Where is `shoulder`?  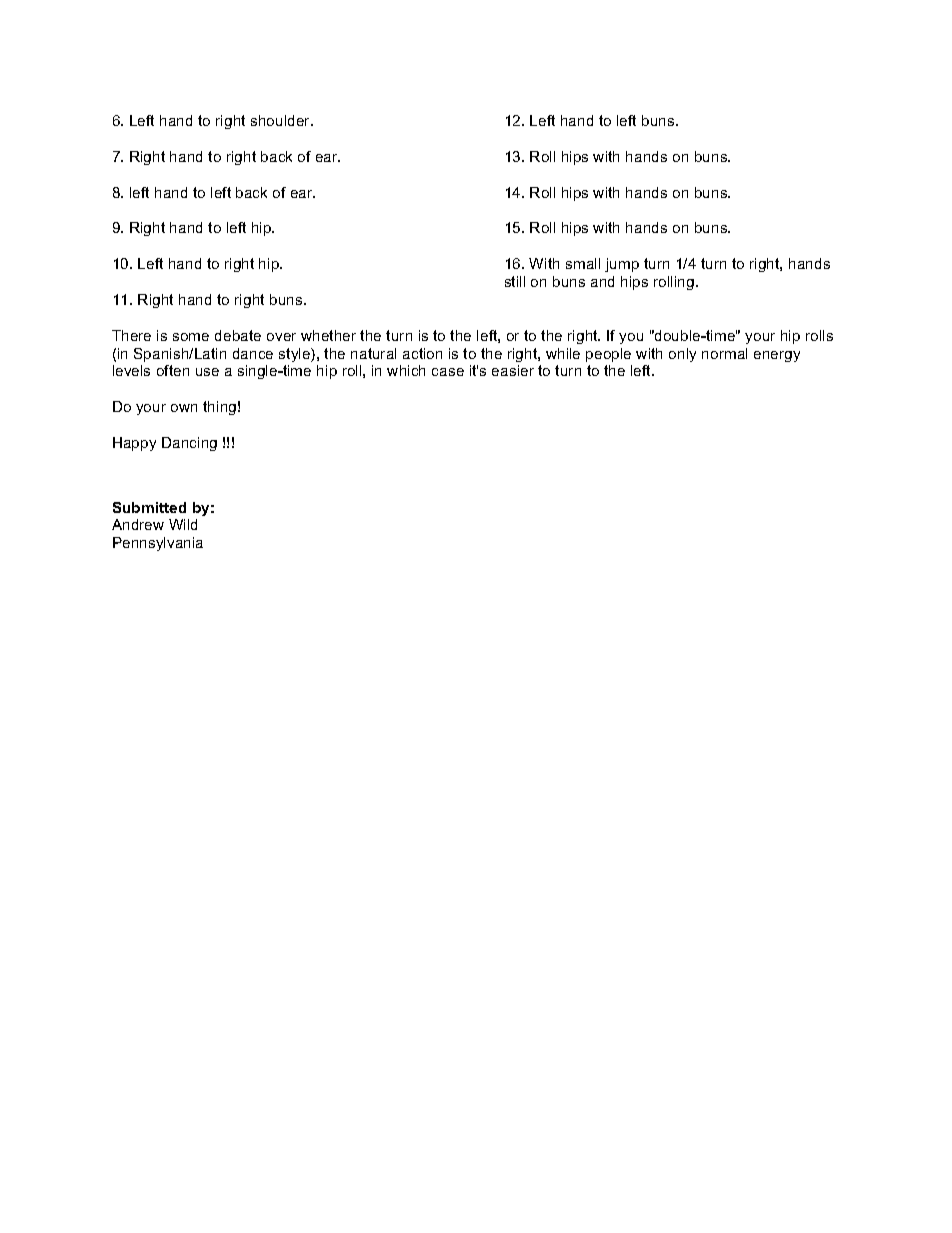 shoulder is located at coordinates (282, 120).
